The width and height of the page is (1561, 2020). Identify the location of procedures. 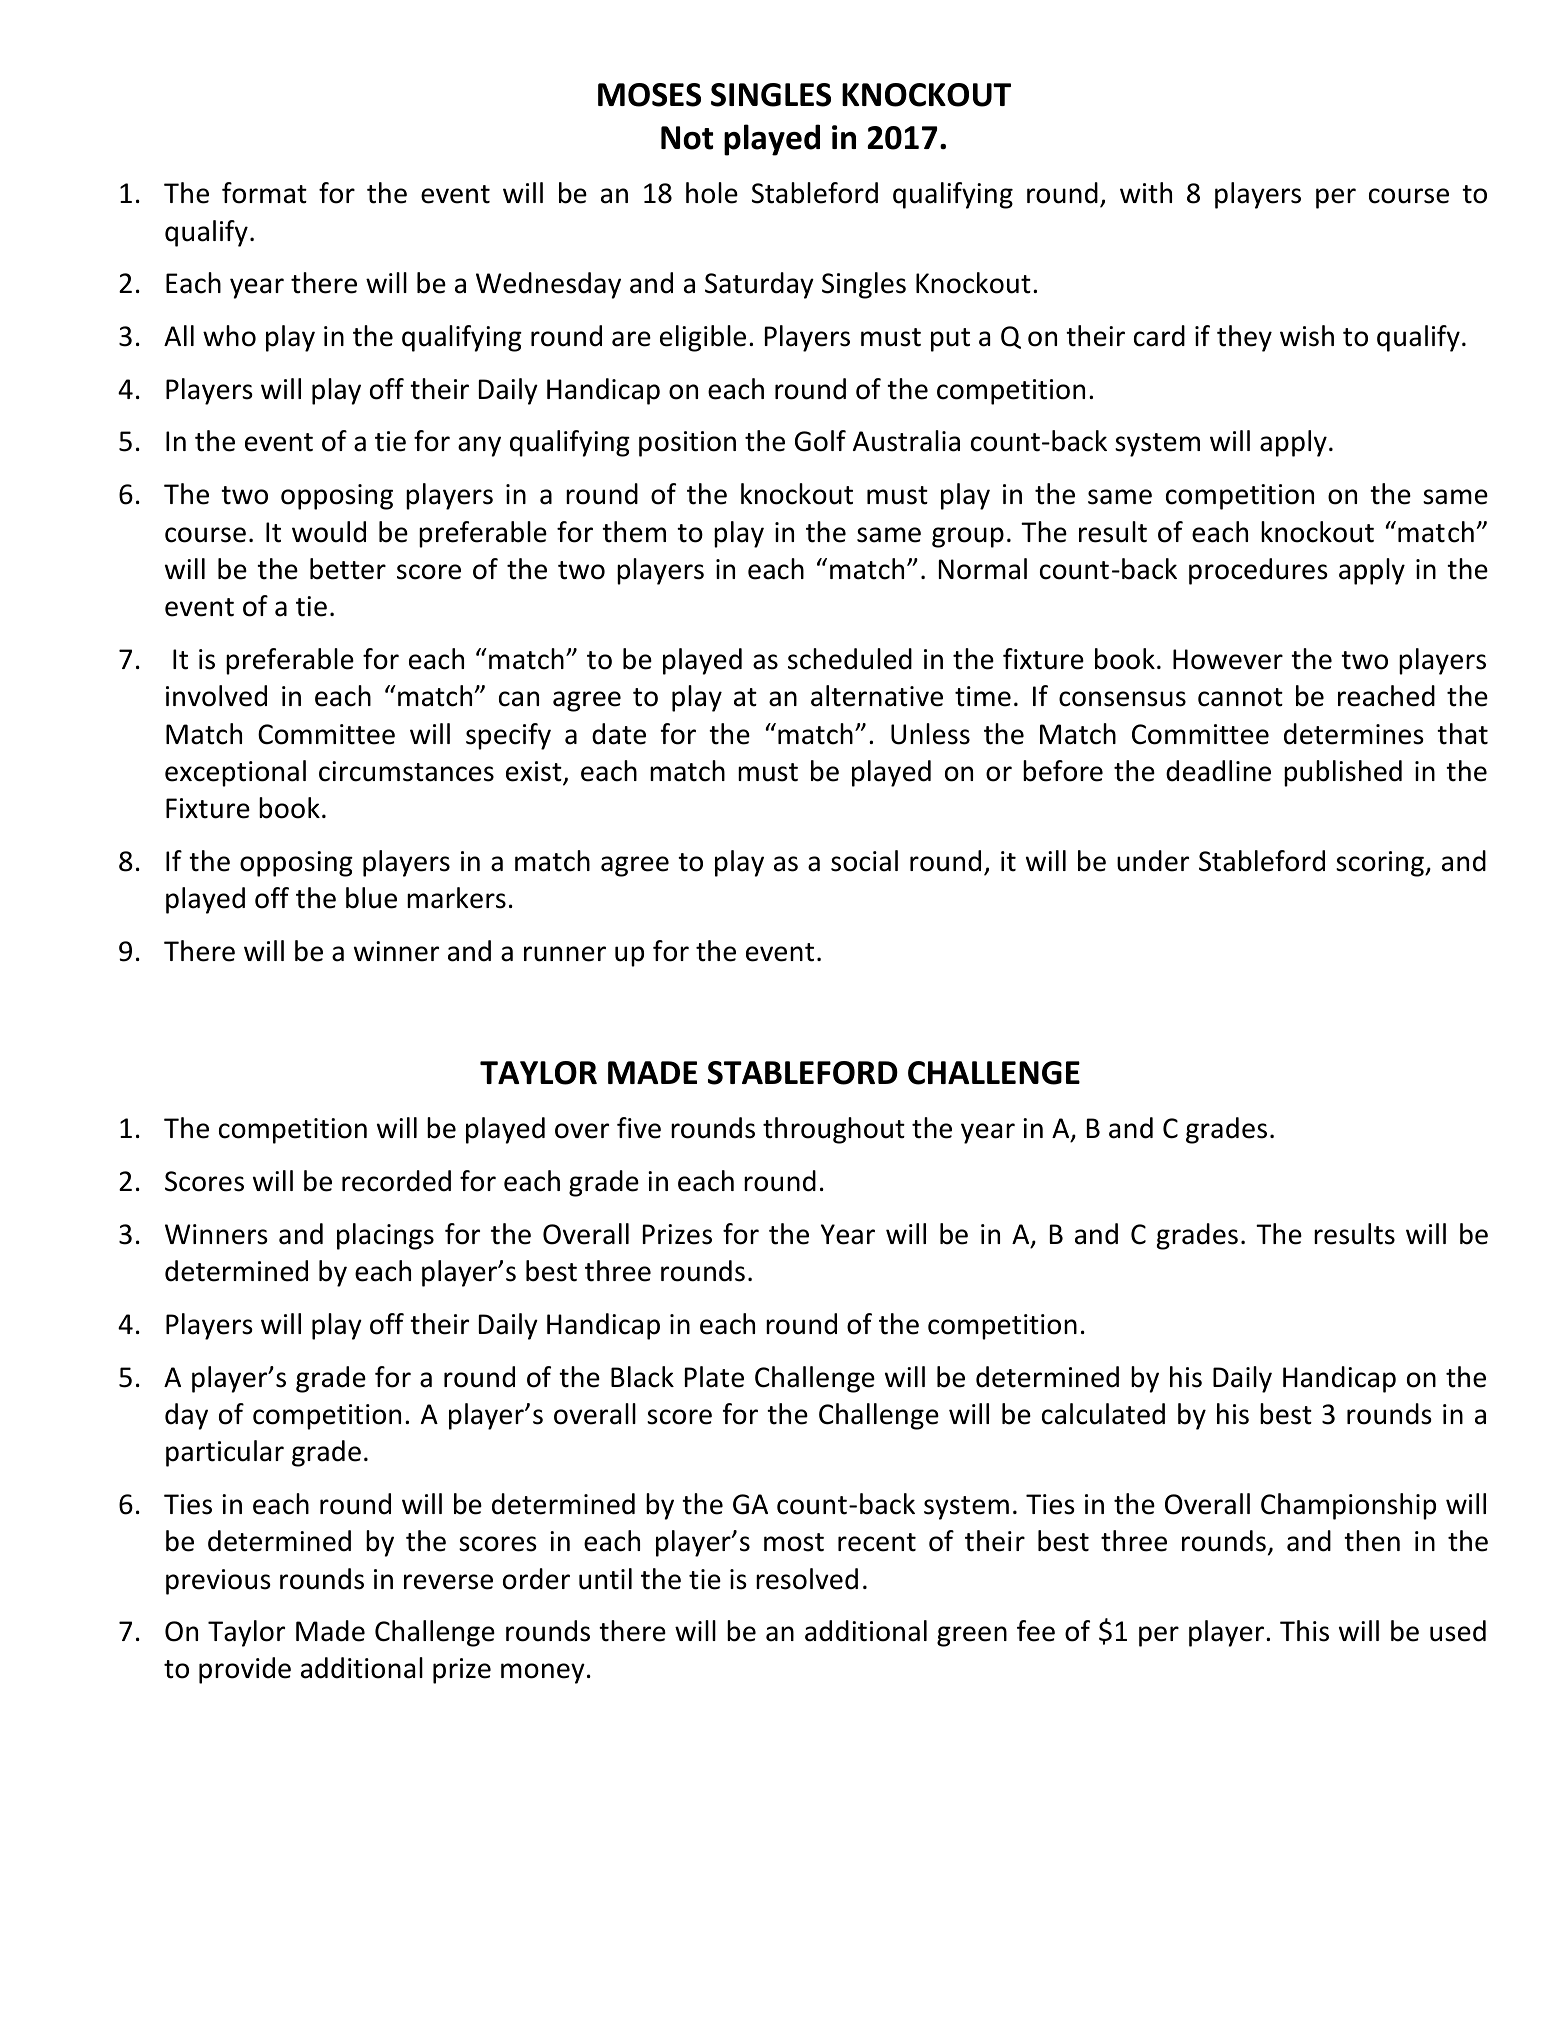
(1258, 571).
